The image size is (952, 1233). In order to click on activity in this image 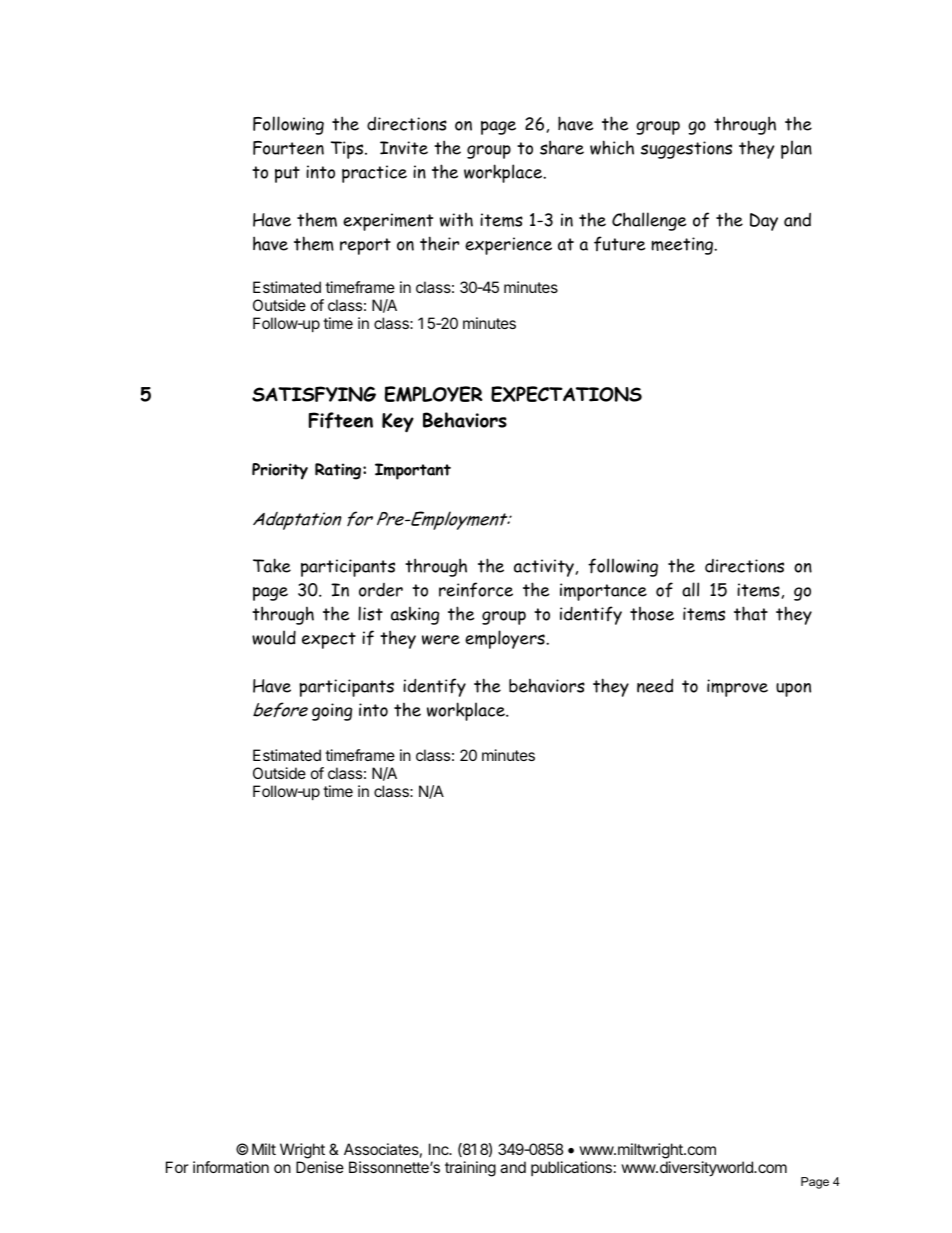, I will do `click(544, 568)`.
